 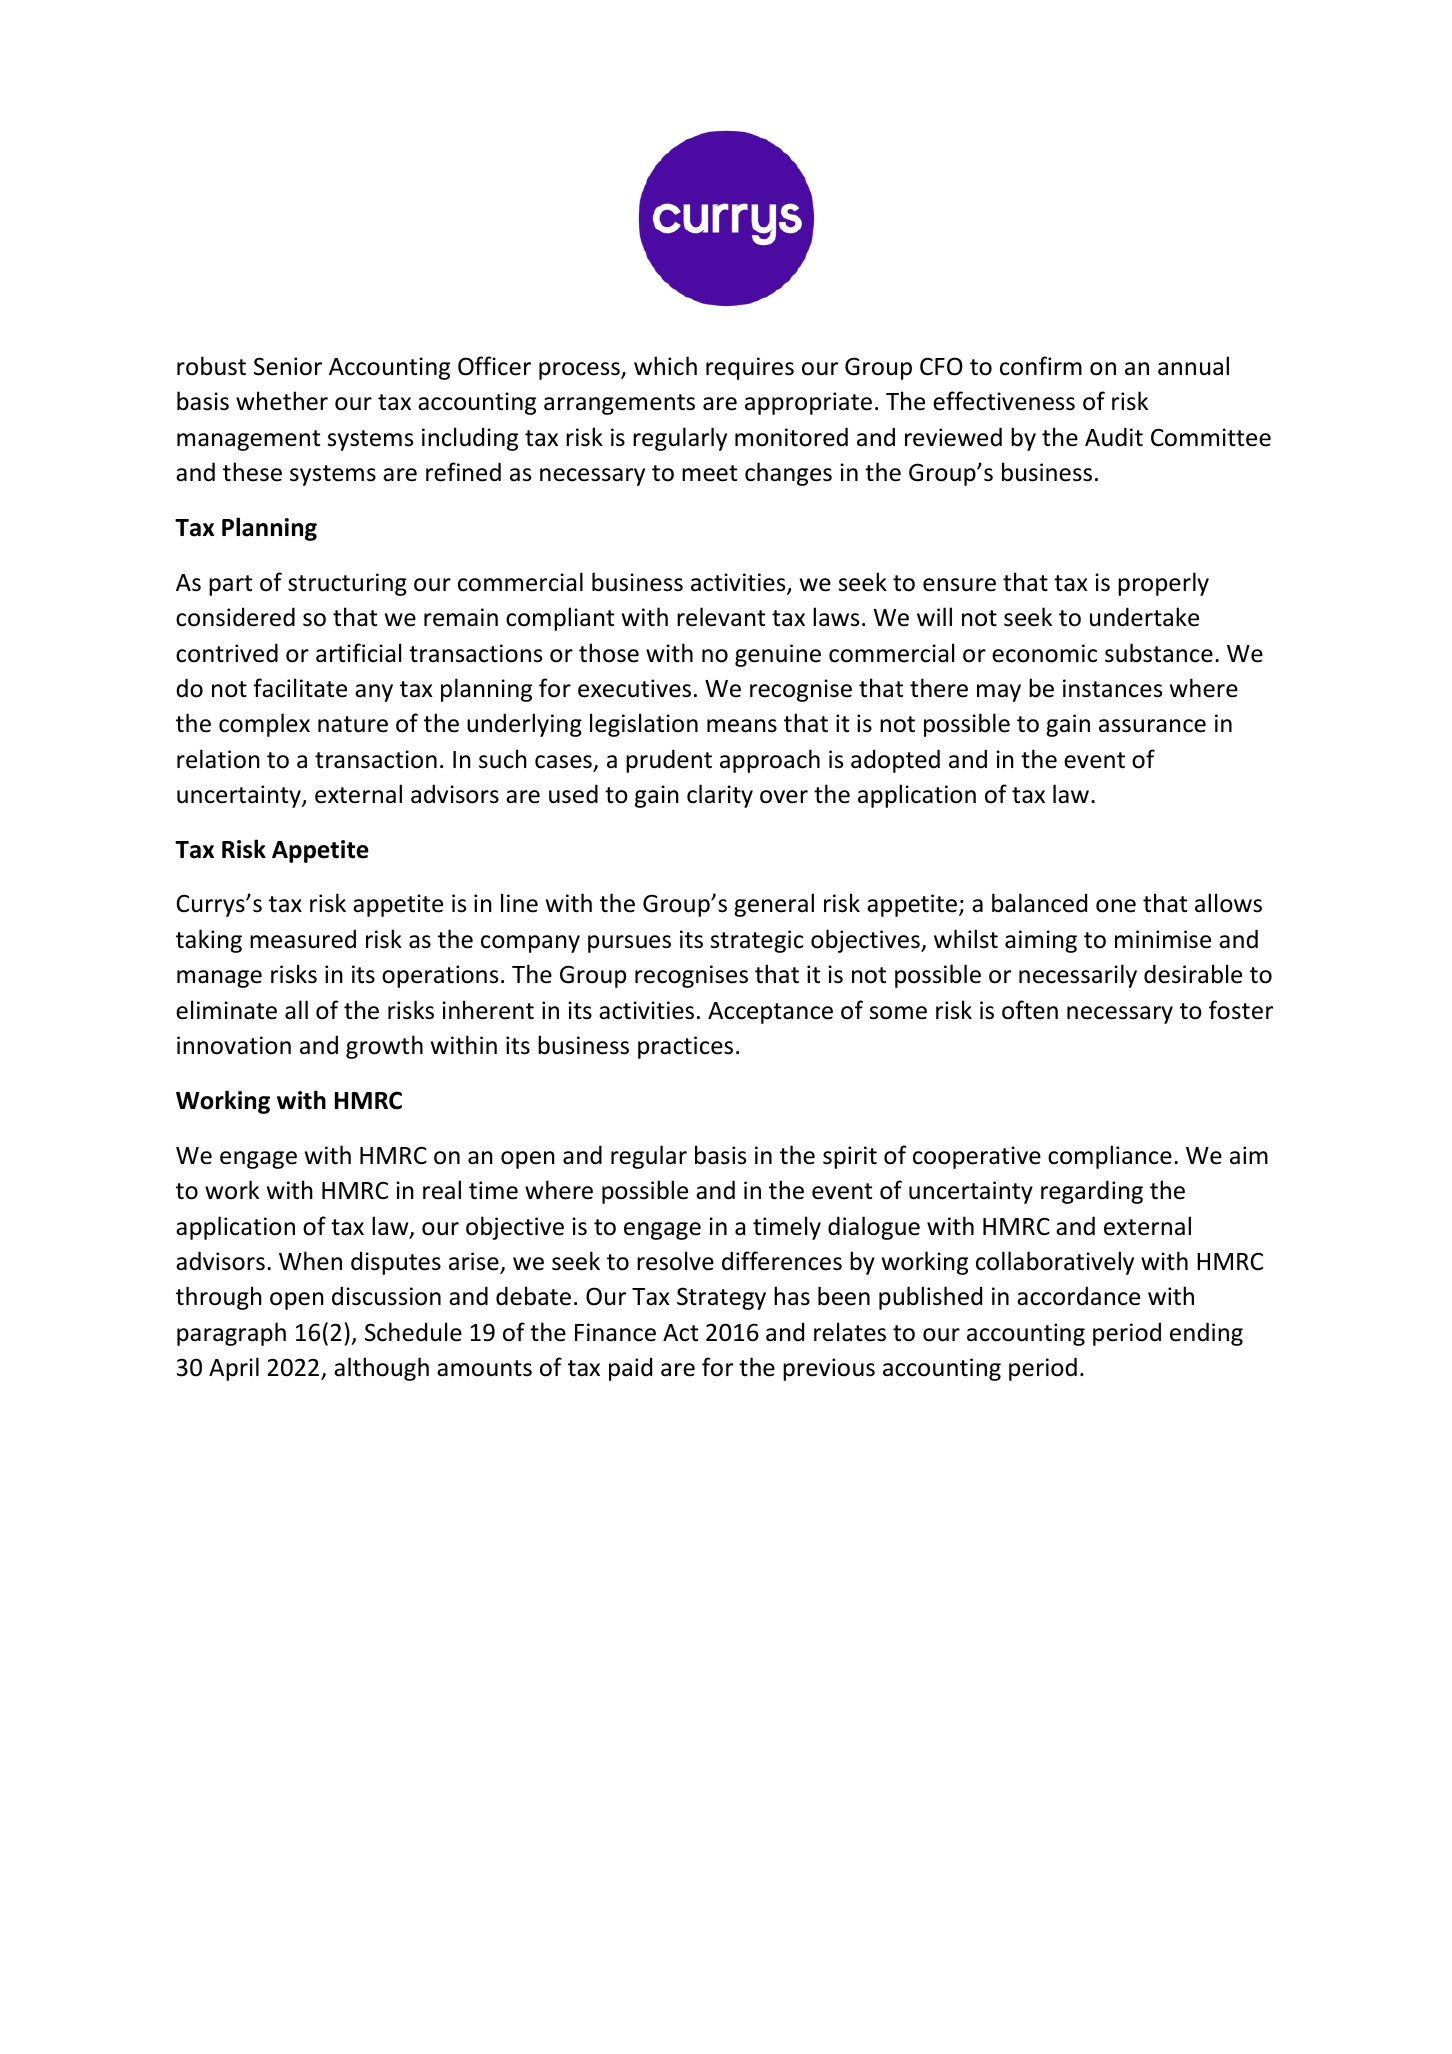 I want to click on whether, so click(x=282, y=401).
